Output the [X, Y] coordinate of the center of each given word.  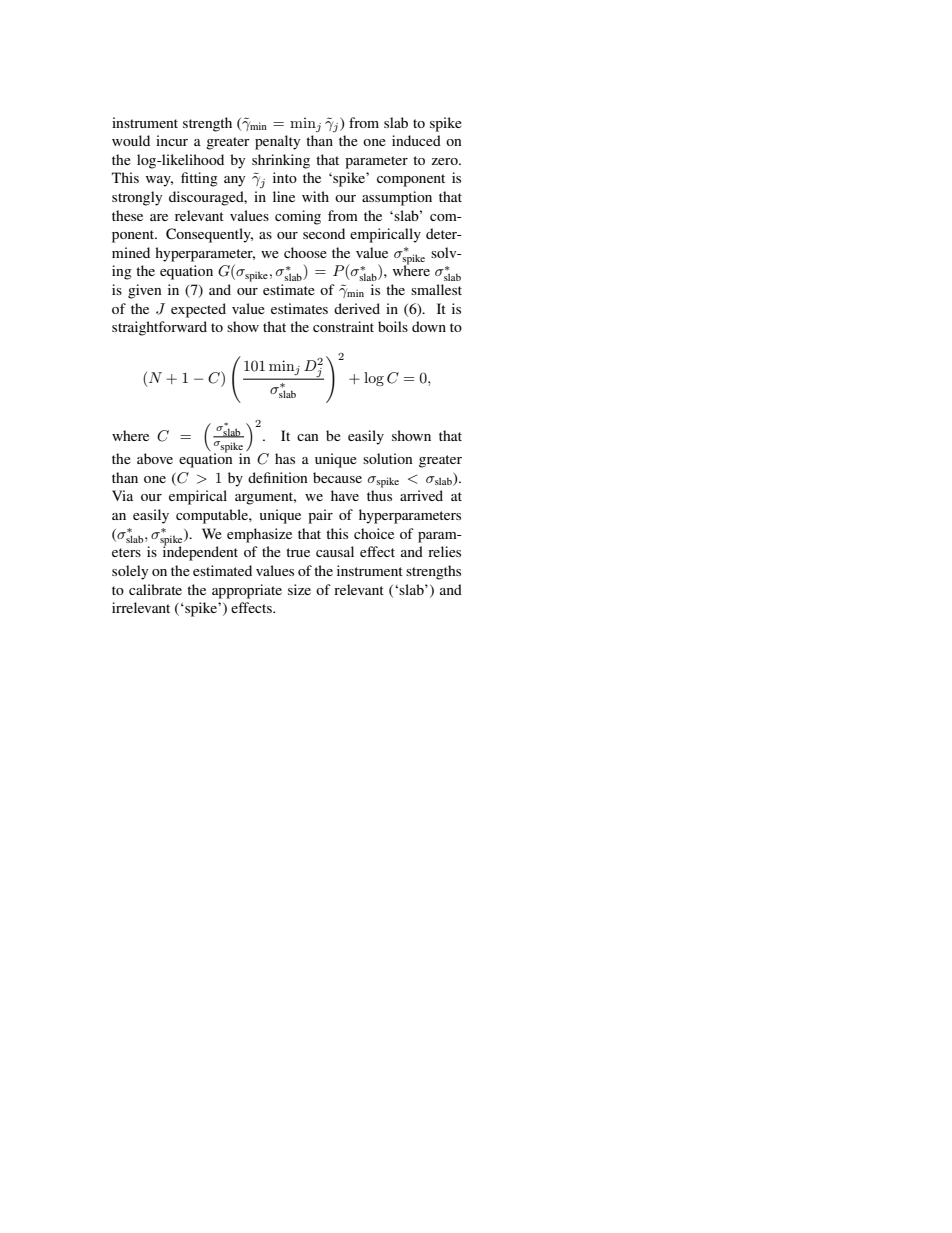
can [308, 437]
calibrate [155, 589]
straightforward [159, 328]
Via [122, 495]
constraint [343, 326]
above [155, 458]
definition [278, 477]
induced [416, 140]
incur [172, 140]
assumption [397, 198]
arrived [421, 495]
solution [388, 458]
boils [393, 326]
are [159, 217]
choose [305, 252]
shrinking [281, 161]
